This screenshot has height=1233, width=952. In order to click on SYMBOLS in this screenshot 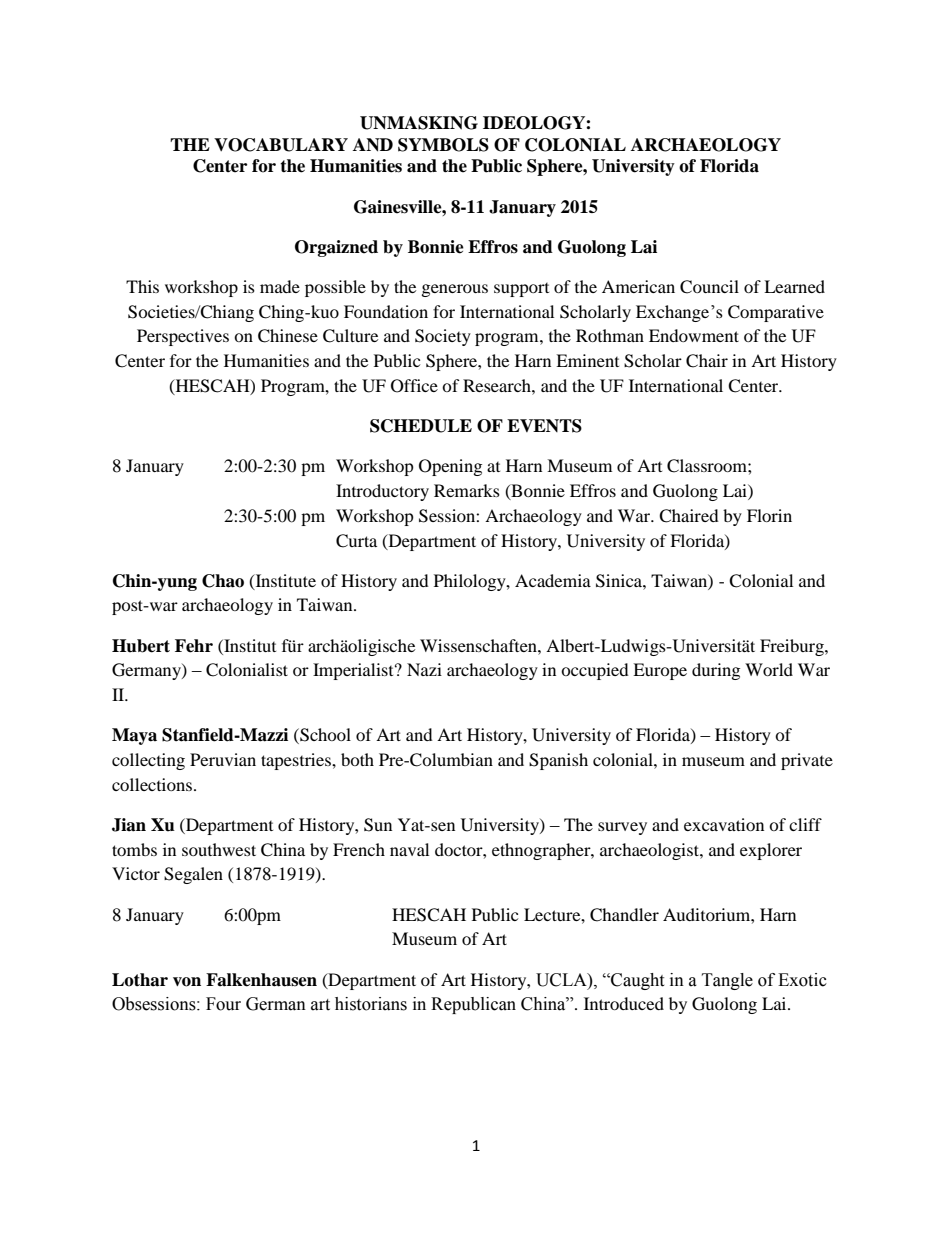, I will do `click(443, 145)`.
